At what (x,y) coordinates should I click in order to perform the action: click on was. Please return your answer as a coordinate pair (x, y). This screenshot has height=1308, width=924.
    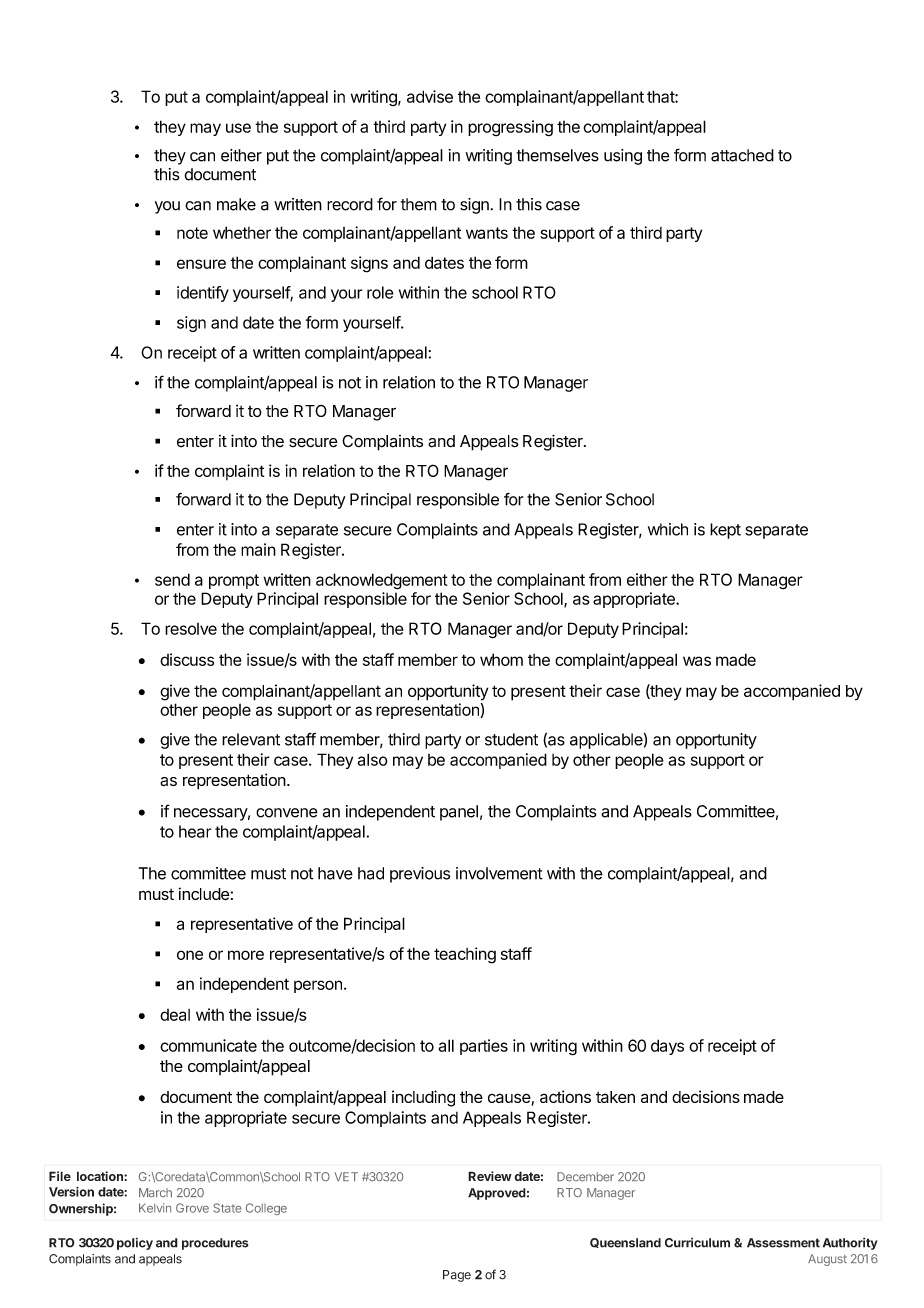
    Looking at the image, I should click on (697, 661).
